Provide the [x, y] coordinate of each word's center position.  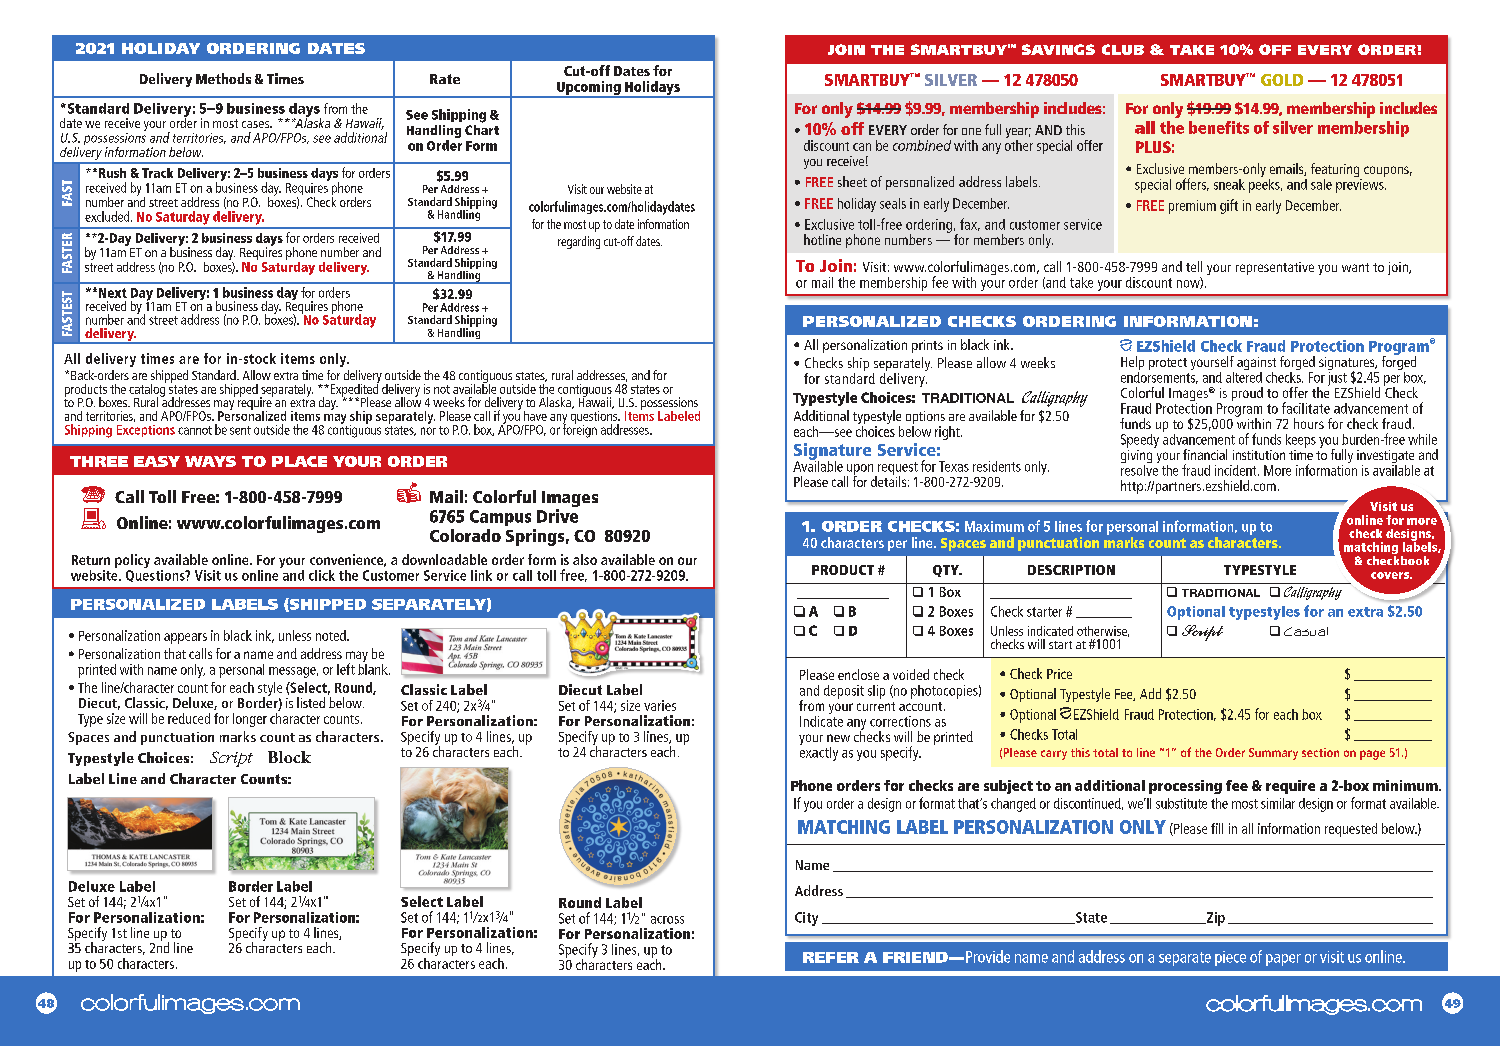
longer [250, 720]
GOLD [1282, 80]
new [838, 738]
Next [113, 293]
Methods [223, 78]
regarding [579, 242]
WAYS [210, 461]
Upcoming [589, 89]
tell [1194, 266]
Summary [1273, 754]
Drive [557, 516]
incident [1237, 470]
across [667, 920]
